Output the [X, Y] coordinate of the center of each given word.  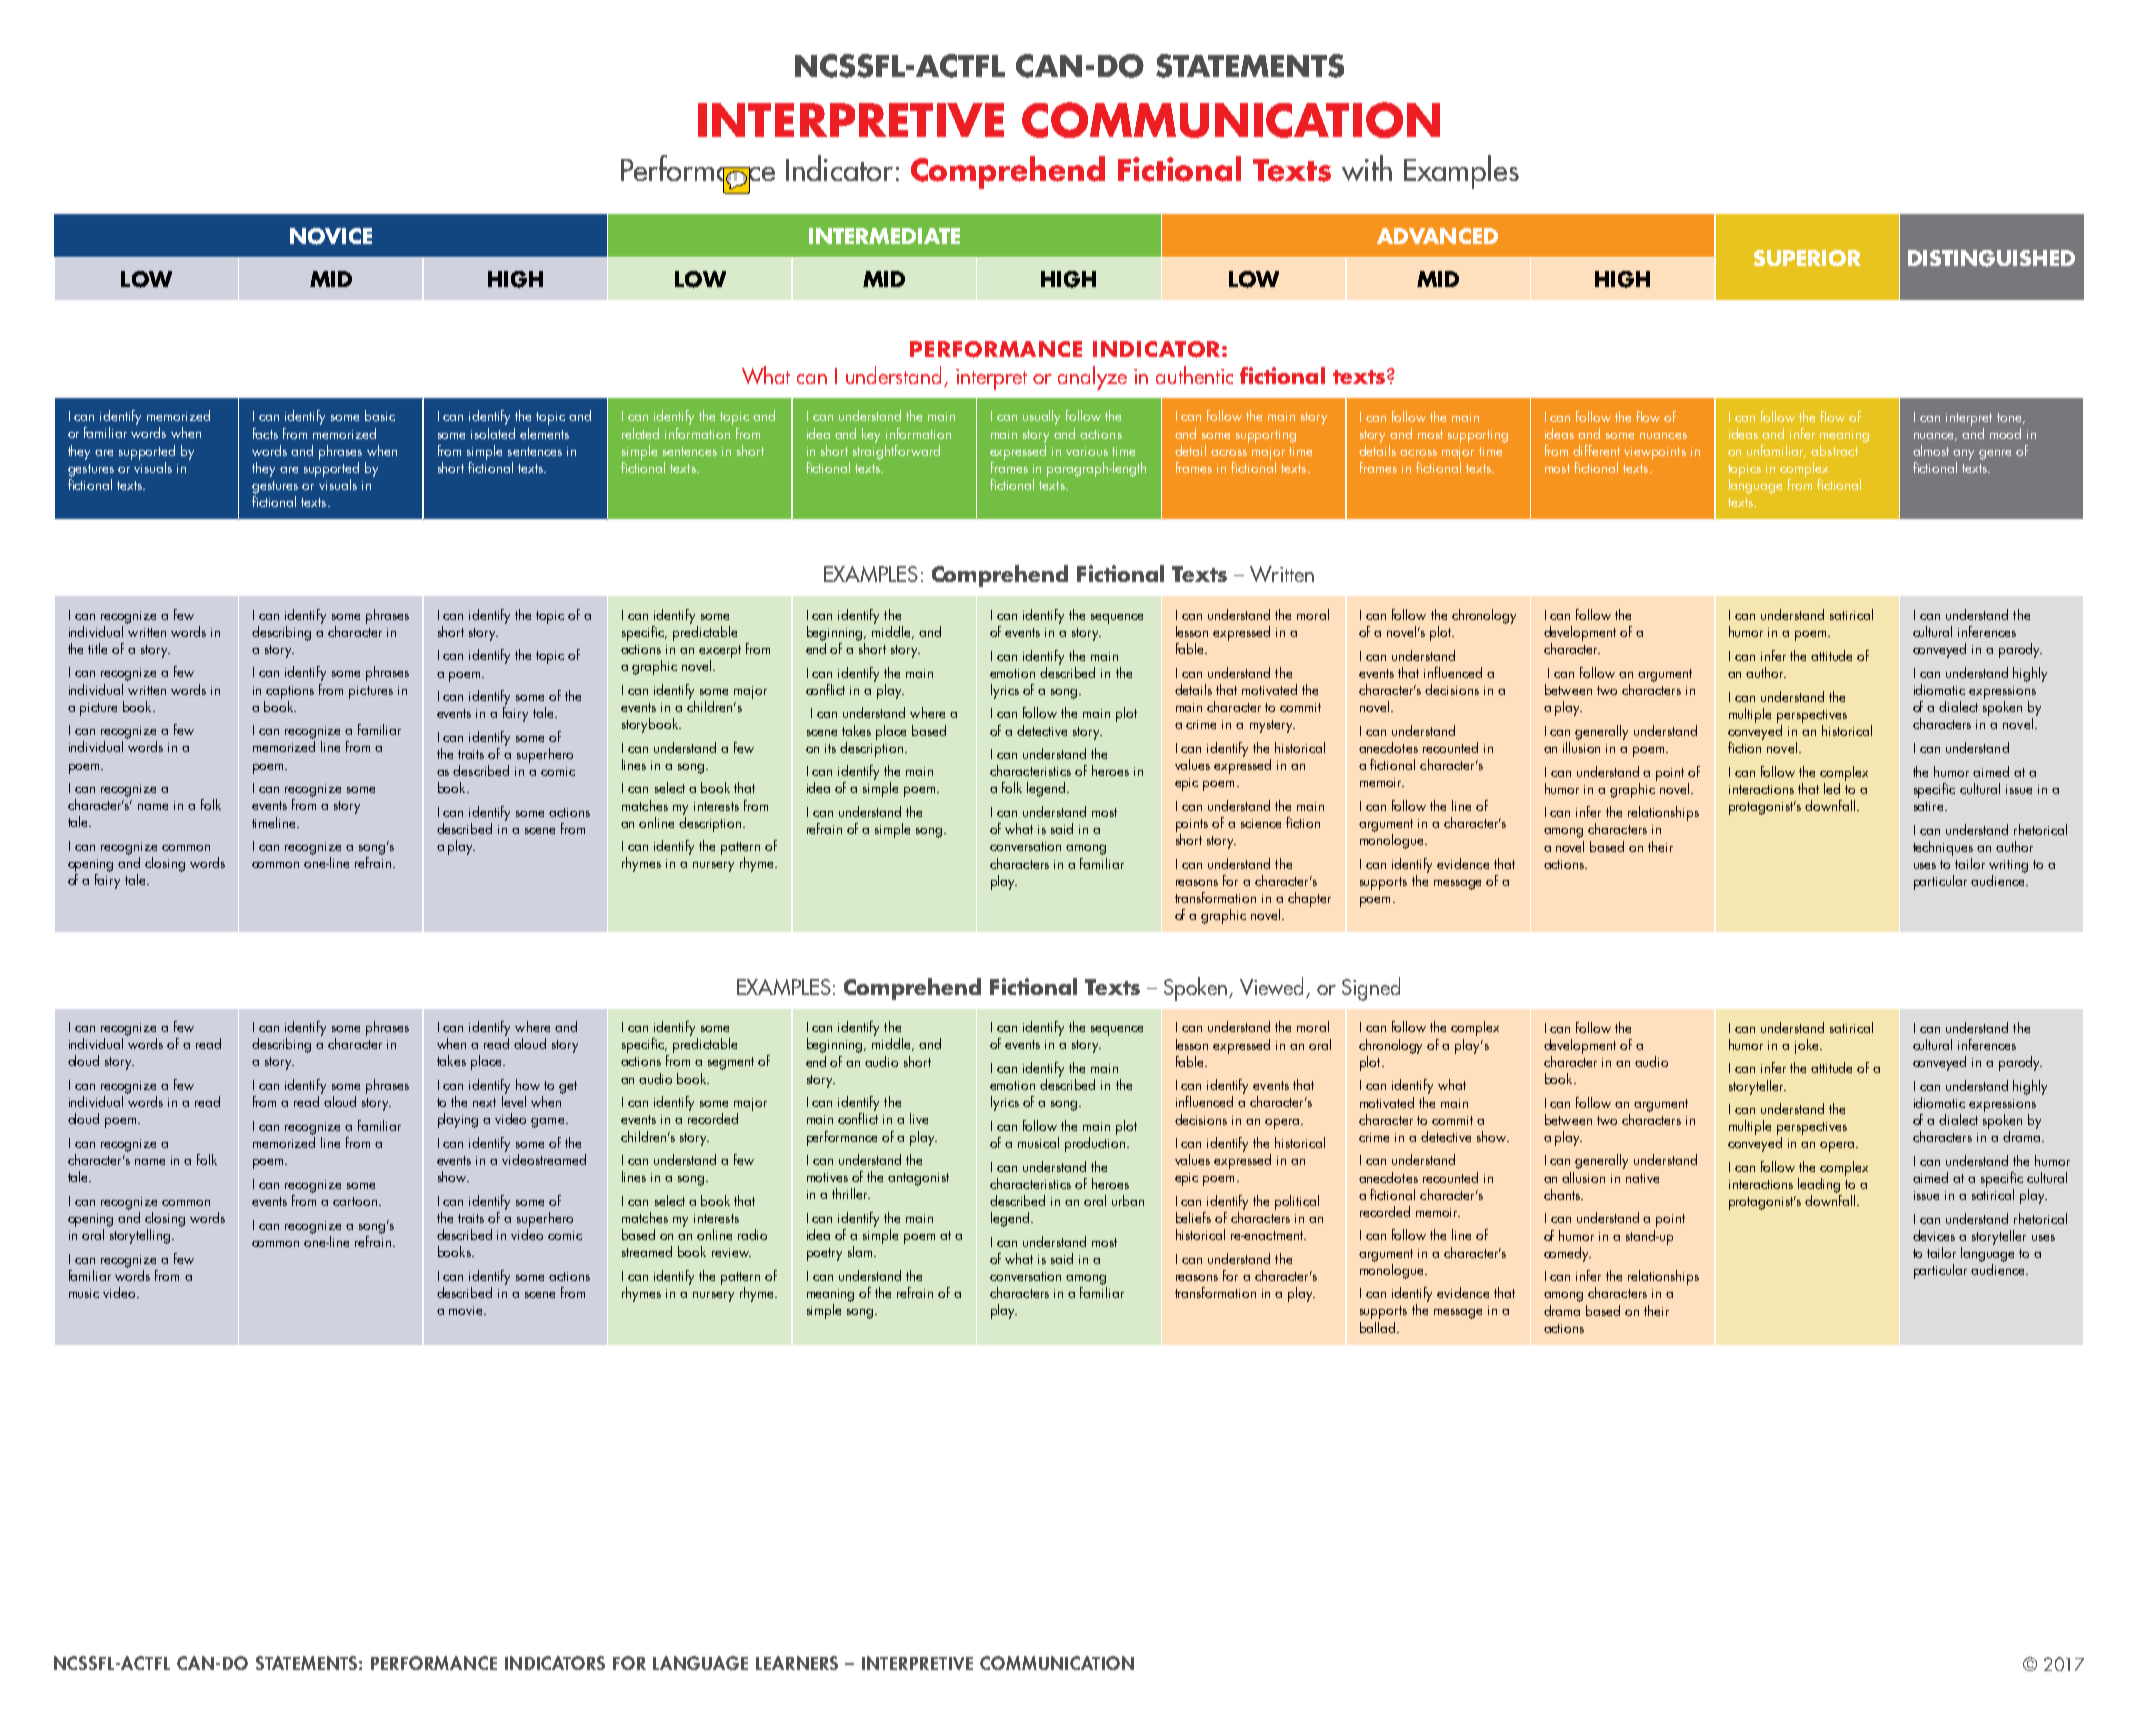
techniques [1943, 848]
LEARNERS [797, 1663]
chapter [1309, 899]
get [568, 1087]
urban [1128, 1200]
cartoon [355, 1201]
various [1087, 451]
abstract [1834, 450]
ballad [1379, 1327]
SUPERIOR [1807, 258]
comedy [1567, 1254]
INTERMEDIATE [884, 236]
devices [1934, 1235]
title [97, 648]
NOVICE [331, 236]
